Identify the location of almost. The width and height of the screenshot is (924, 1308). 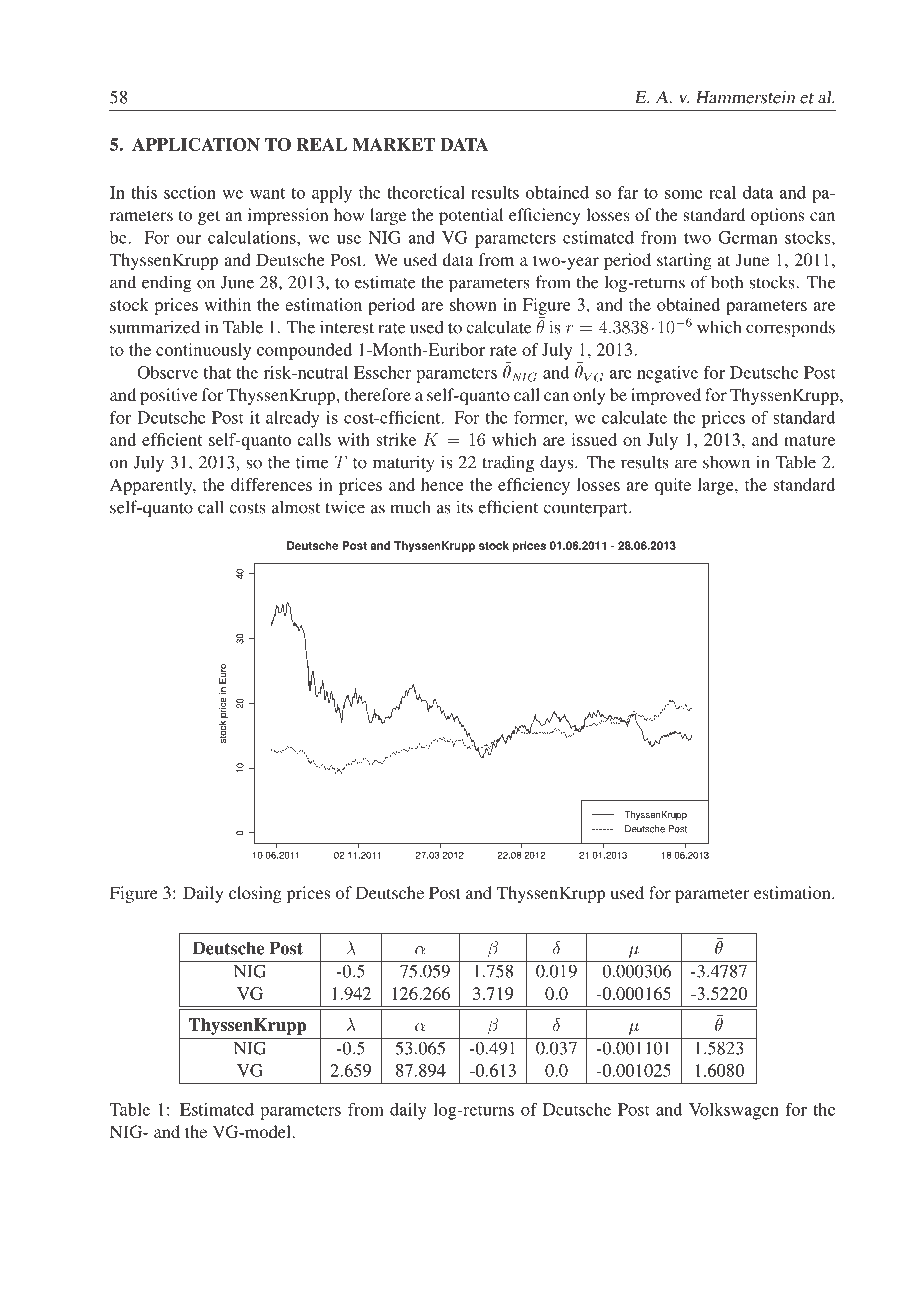
(295, 507).
